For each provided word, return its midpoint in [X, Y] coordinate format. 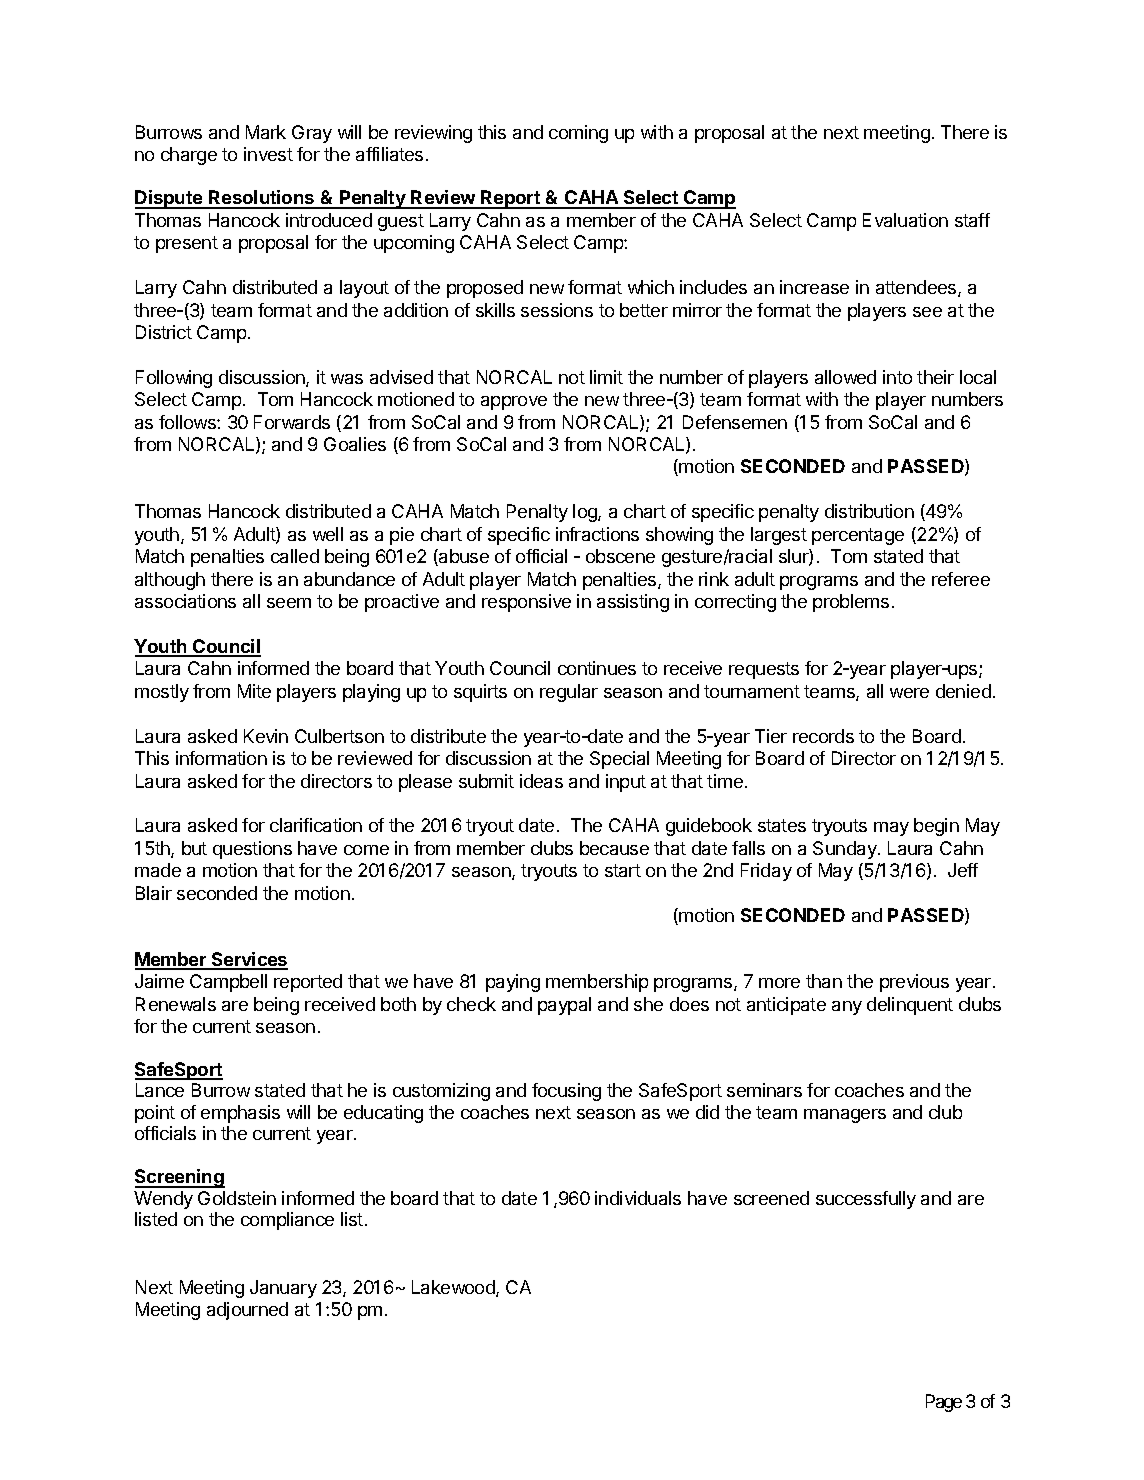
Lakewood [454, 1288]
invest [268, 154]
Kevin [266, 736]
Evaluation [905, 220]
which [651, 287]
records [823, 736]
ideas [541, 781]
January [283, 1289]
